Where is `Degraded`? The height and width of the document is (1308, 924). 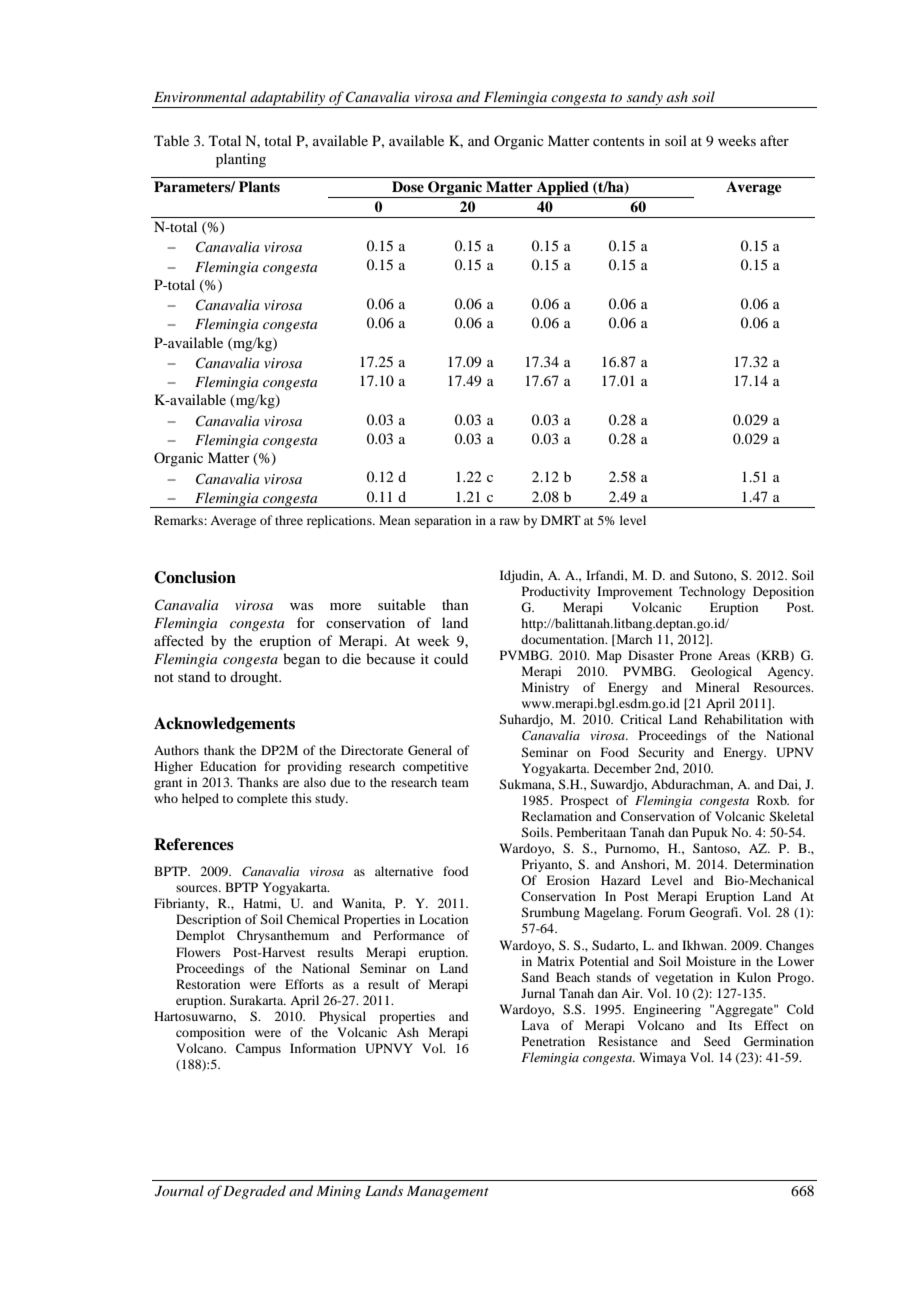 Degraded is located at coordinates (254, 1192).
